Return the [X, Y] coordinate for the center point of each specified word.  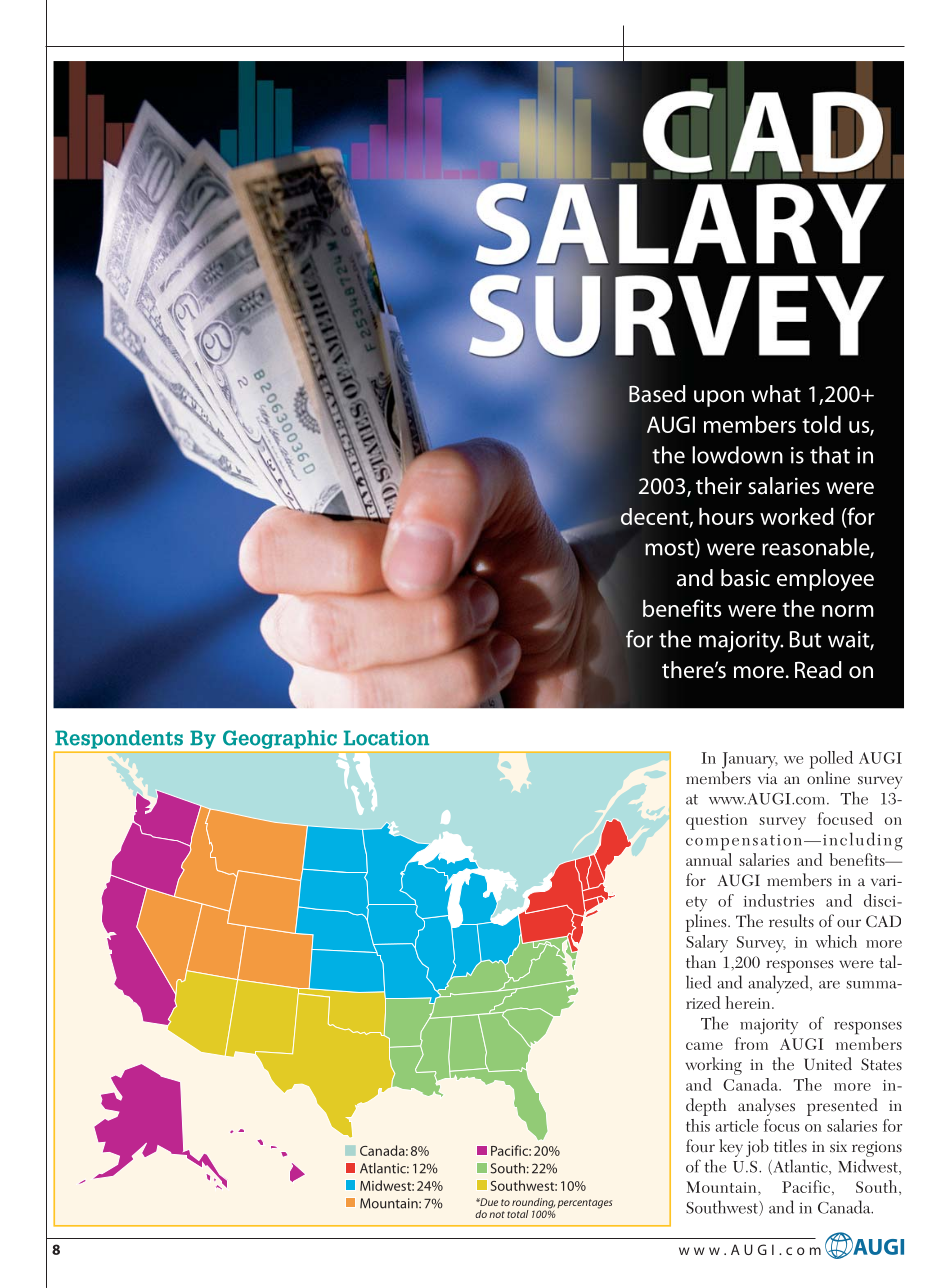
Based [657, 394]
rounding [533, 1204]
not [497, 1214]
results [791, 921]
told [821, 424]
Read [818, 670]
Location [386, 738]
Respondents [119, 739]
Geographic [280, 739]
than [701, 961]
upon [719, 398]
